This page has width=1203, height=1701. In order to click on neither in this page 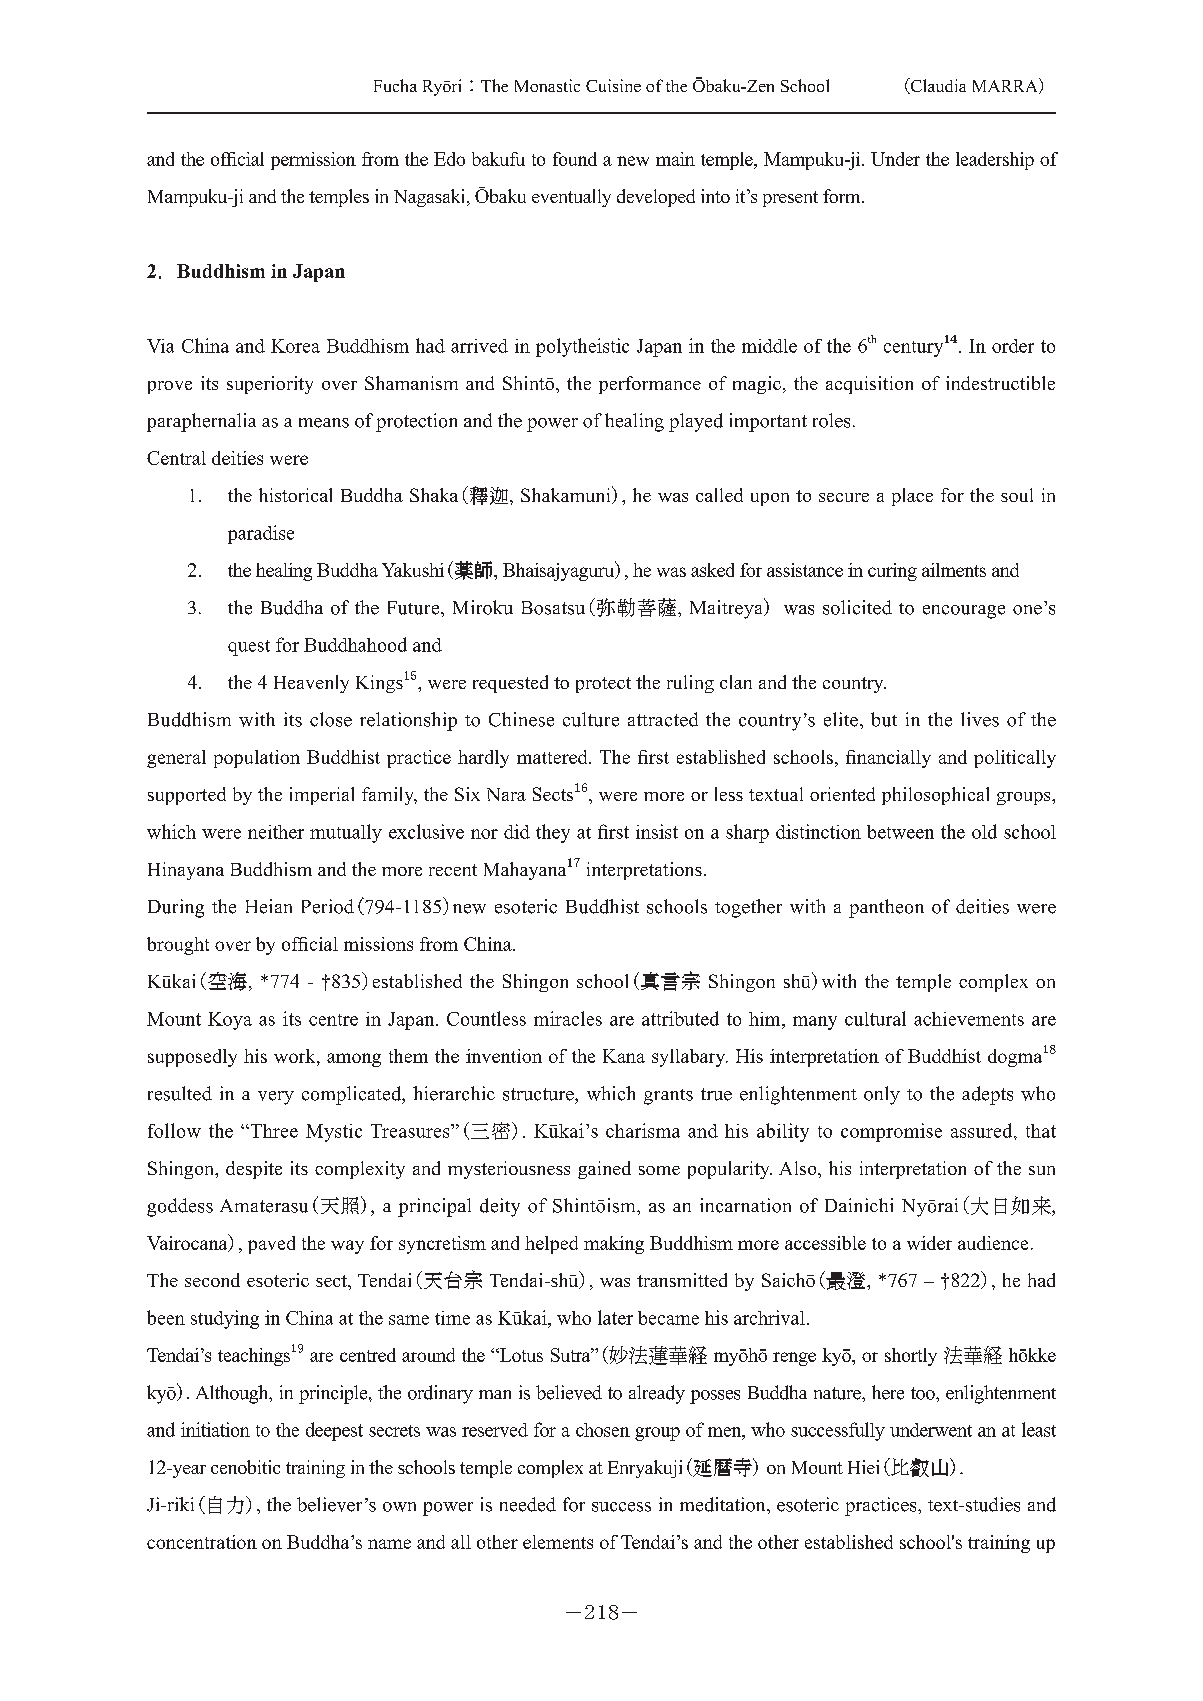, I will do `click(276, 832)`.
